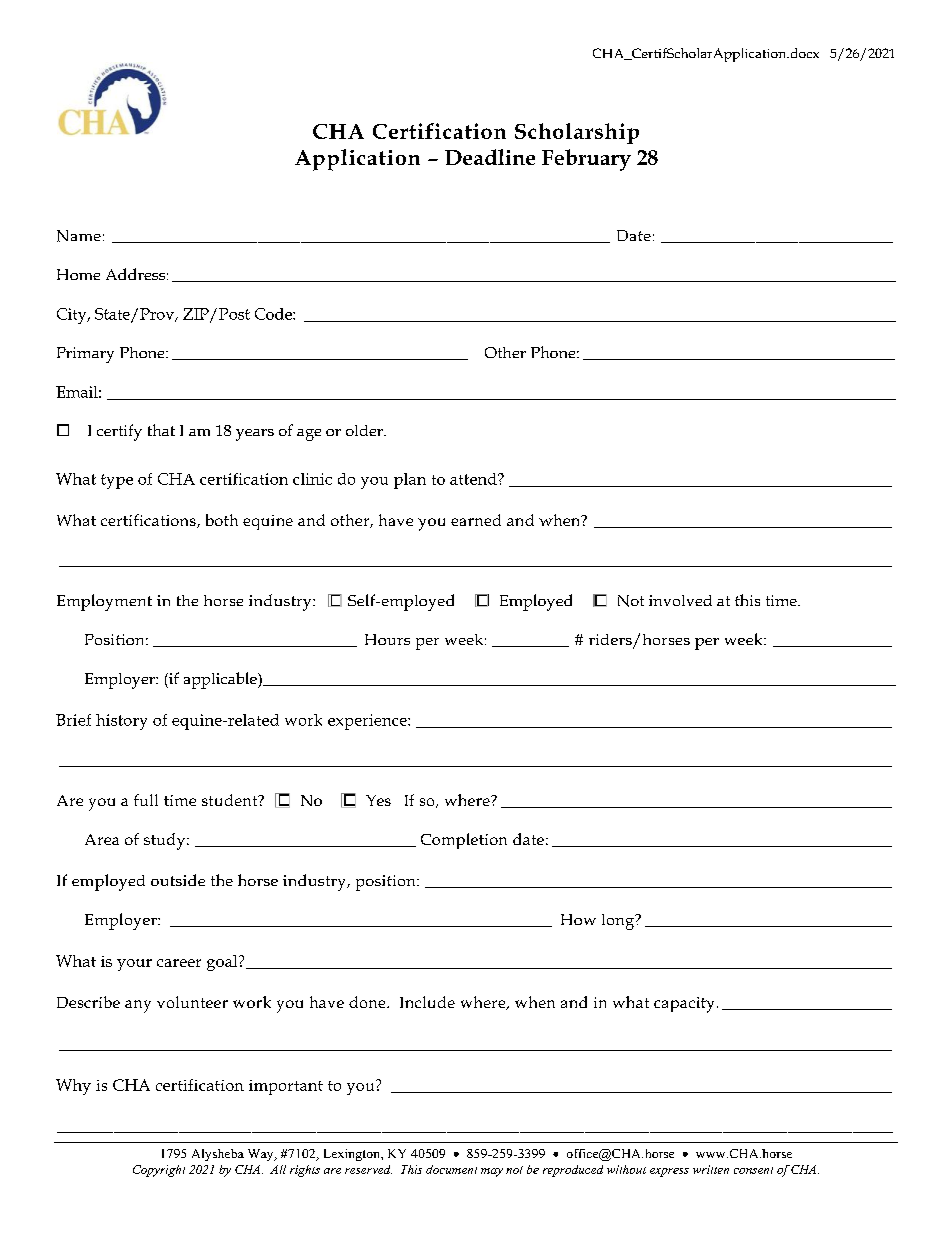  What do you see at coordinates (619, 922) in the page?
I see `long` at bounding box center [619, 922].
